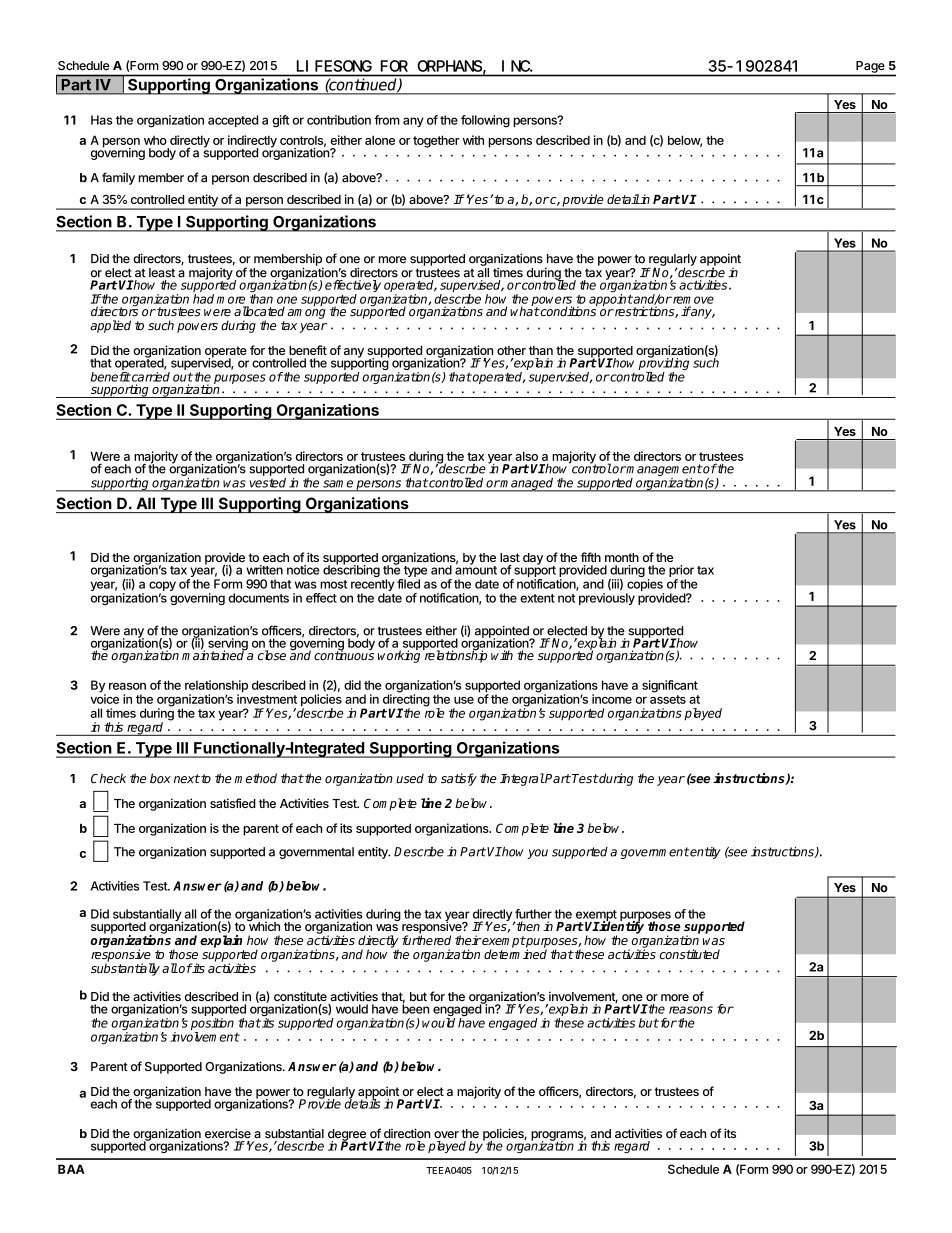 The height and width of the screenshot is (1233, 952). I want to click on remove, so click(692, 300).
